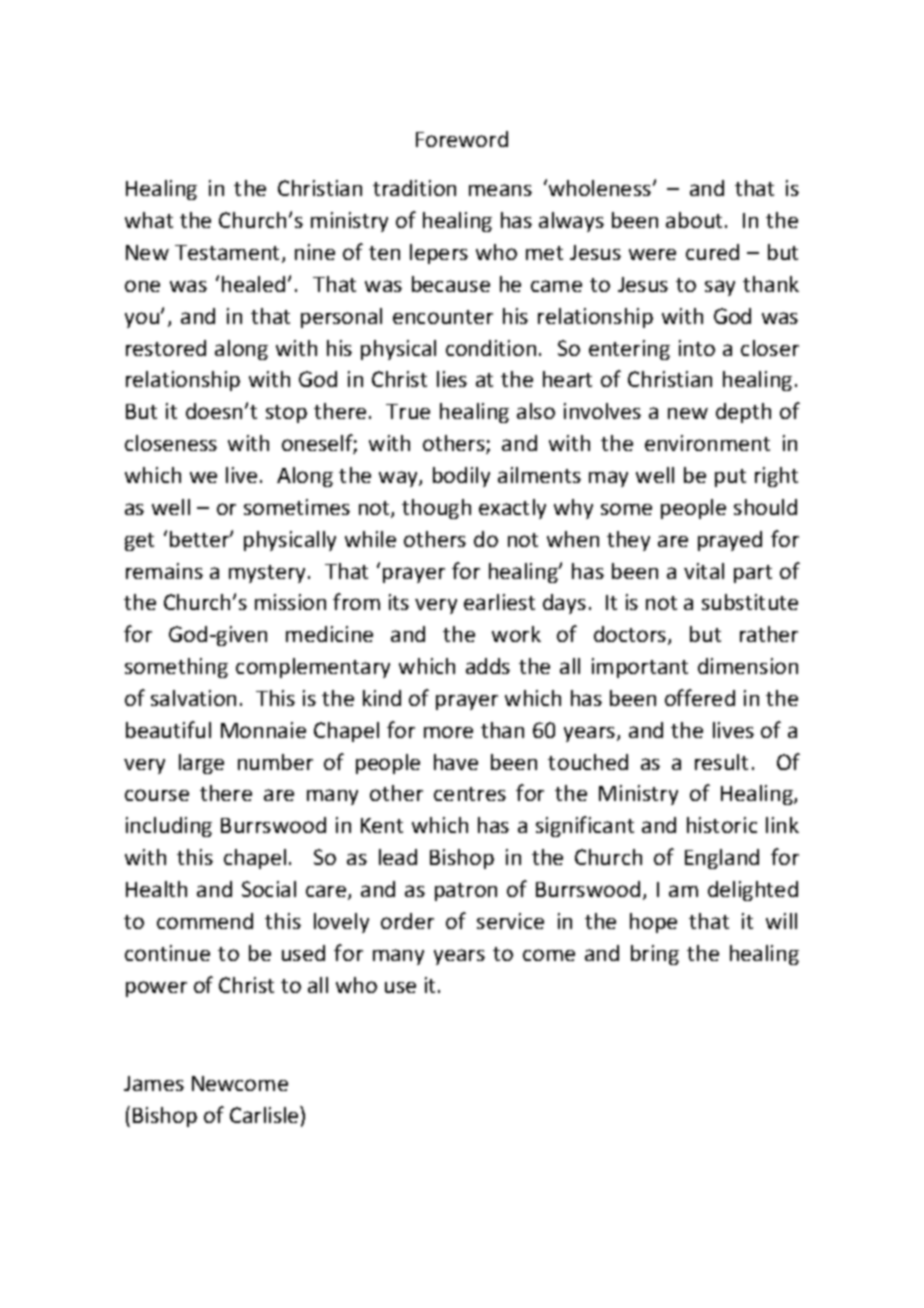  Describe the element at coordinates (696, 220) in the document. I see `about` at that location.
